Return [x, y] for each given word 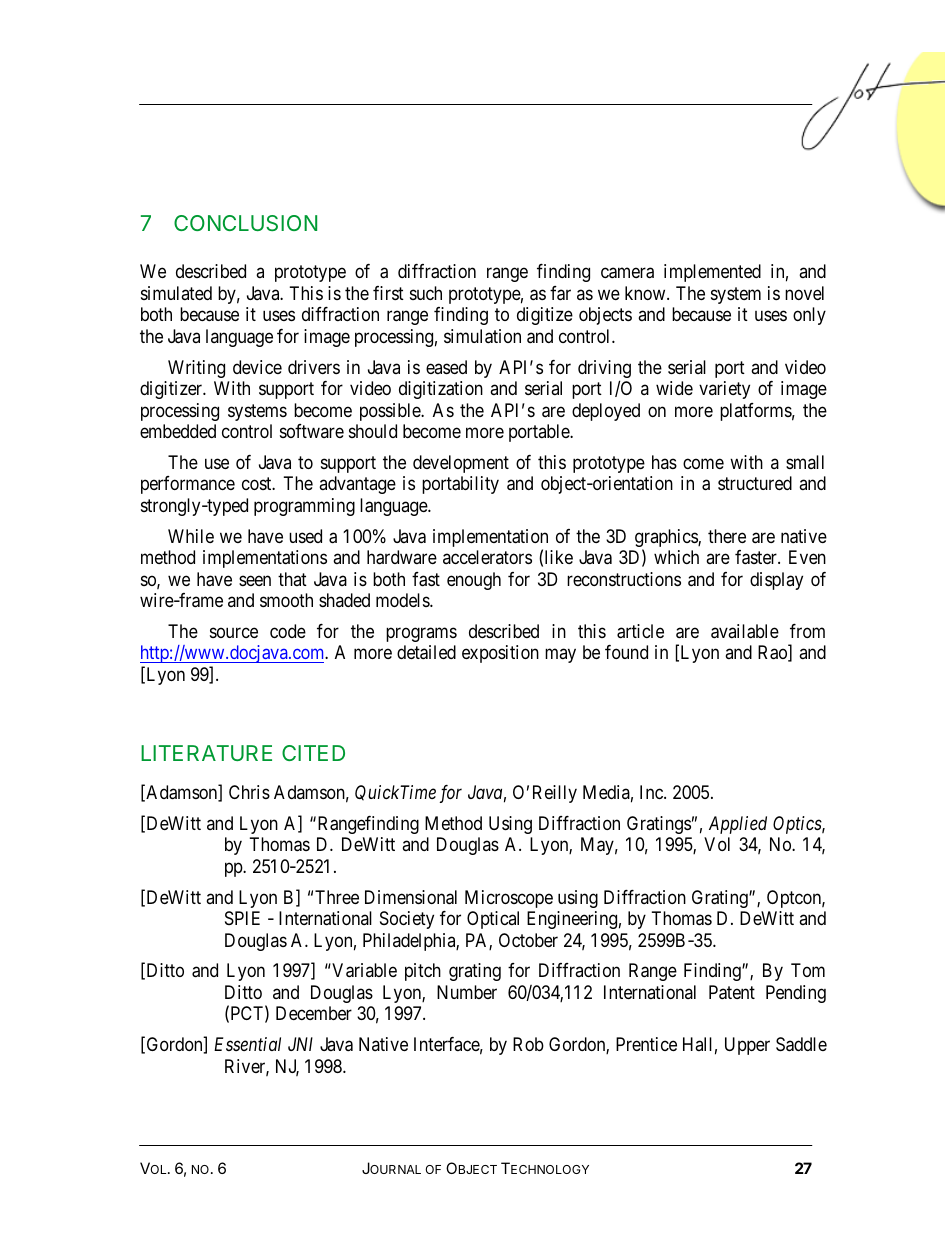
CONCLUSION [245, 223]
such [426, 293]
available [745, 631]
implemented [712, 273]
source [234, 632]
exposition [500, 654]
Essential [247, 1044]
